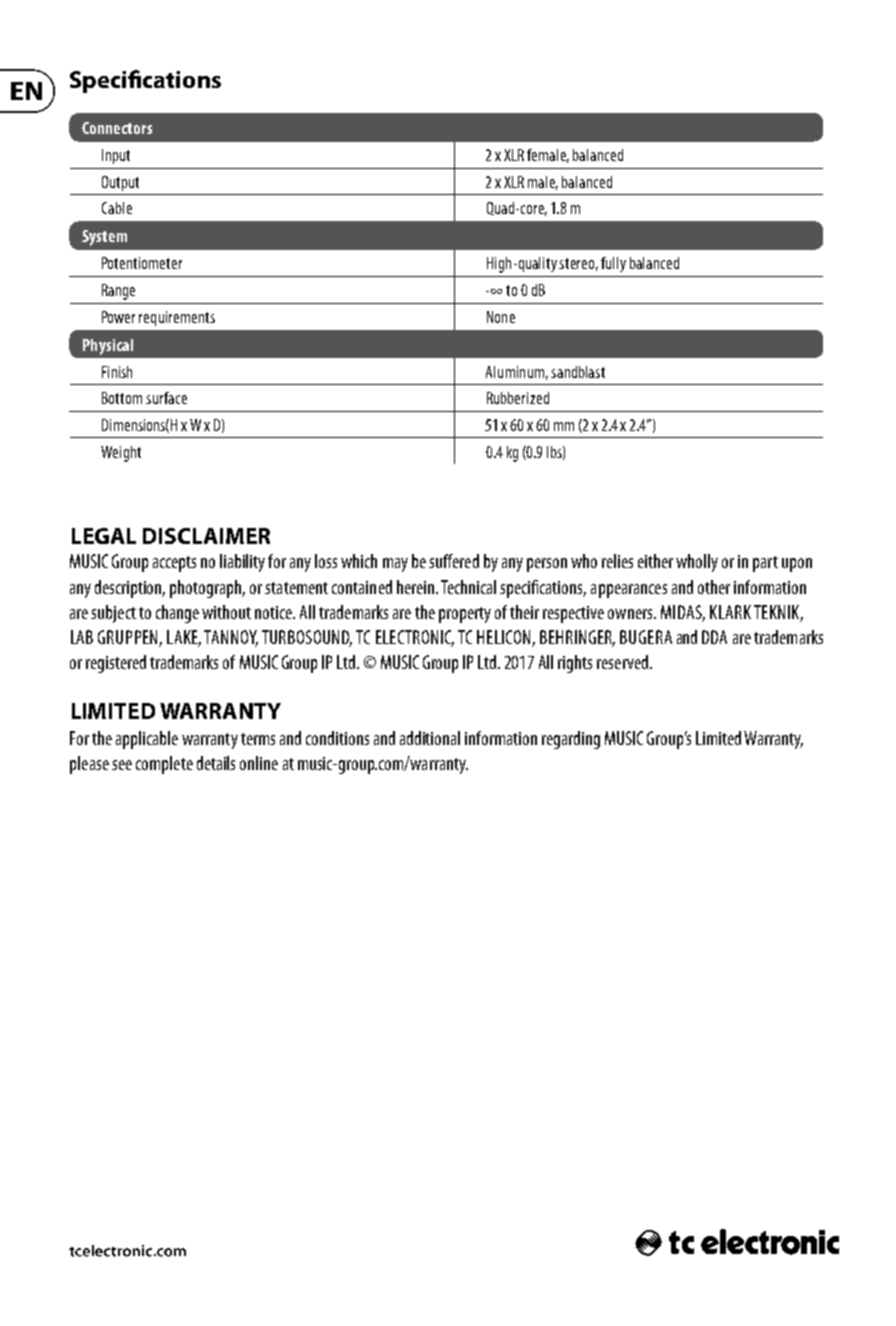 The height and width of the screenshot is (1326, 896). Describe the element at coordinates (697, 563) in the screenshot. I see `wholly` at that location.
